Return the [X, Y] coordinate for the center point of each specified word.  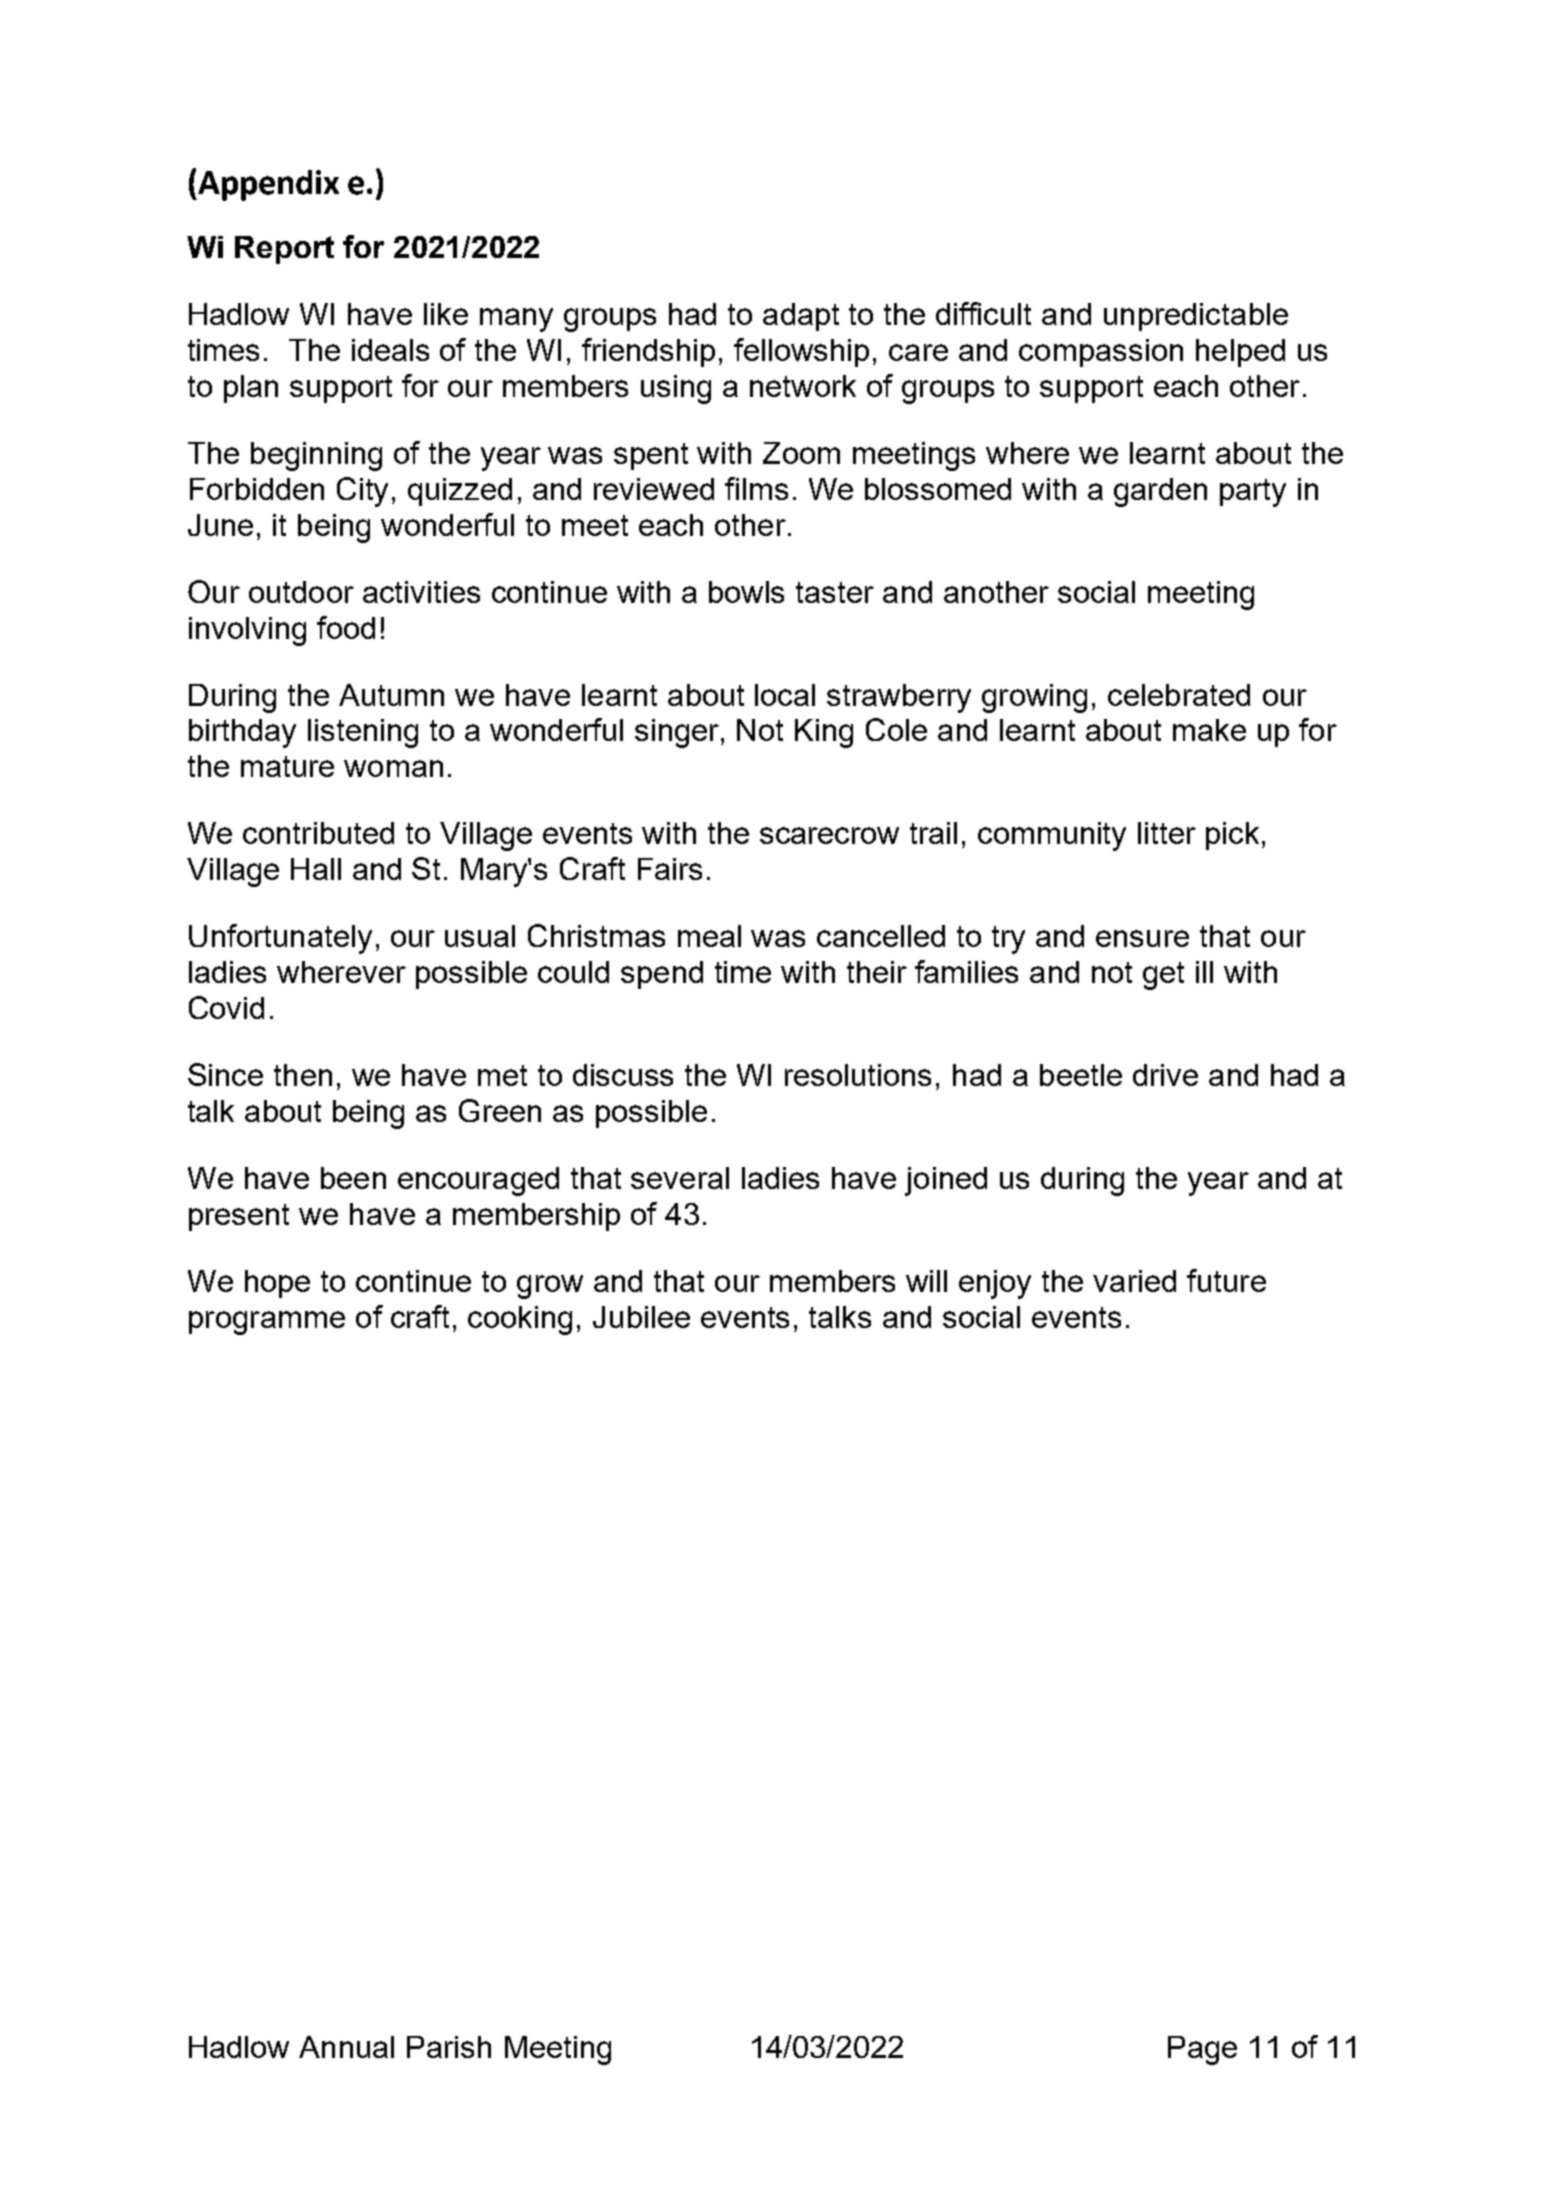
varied [1134, 1281]
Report [284, 250]
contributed [318, 833]
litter [1167, 833]
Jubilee [641, 1317]
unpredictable [1196, 317]
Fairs [670, 869]
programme [267, 1323]
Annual [346, 2047]
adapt [801, 317]
